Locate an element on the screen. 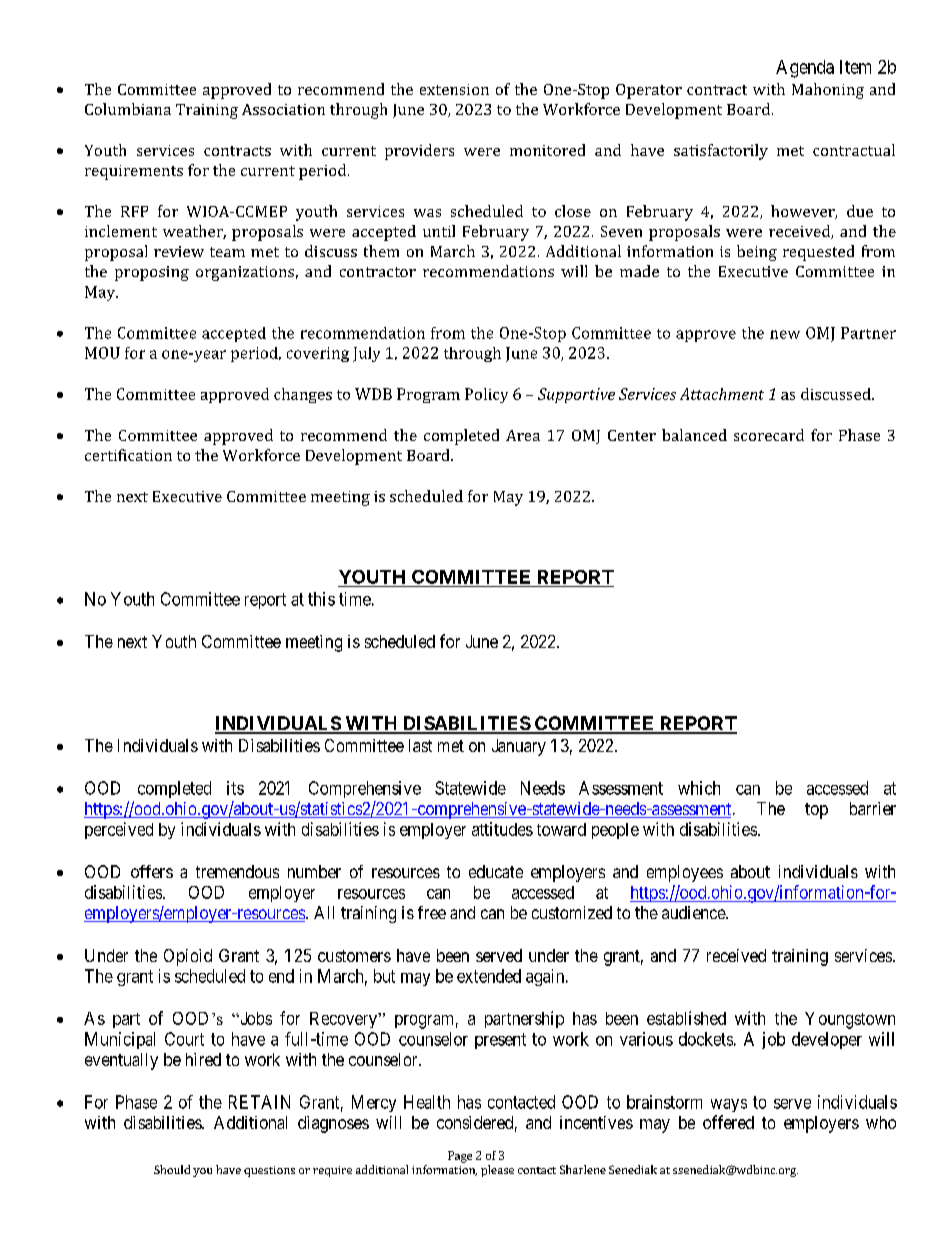 The image size is (952, 1233). Opioid is located at coordinates (188, 957).
